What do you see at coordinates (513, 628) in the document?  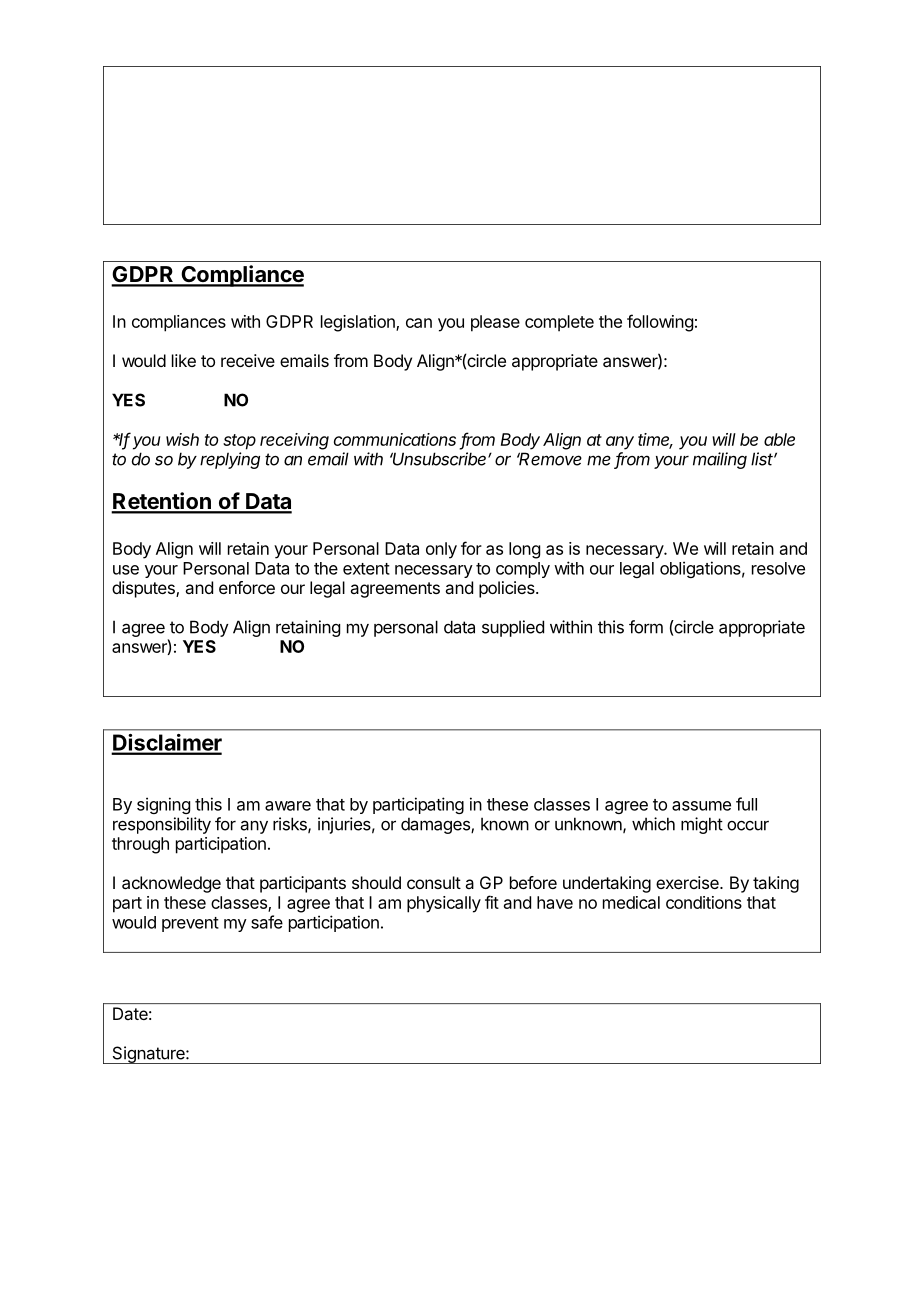 I see `supplied` at bounding box center [513, 628].
